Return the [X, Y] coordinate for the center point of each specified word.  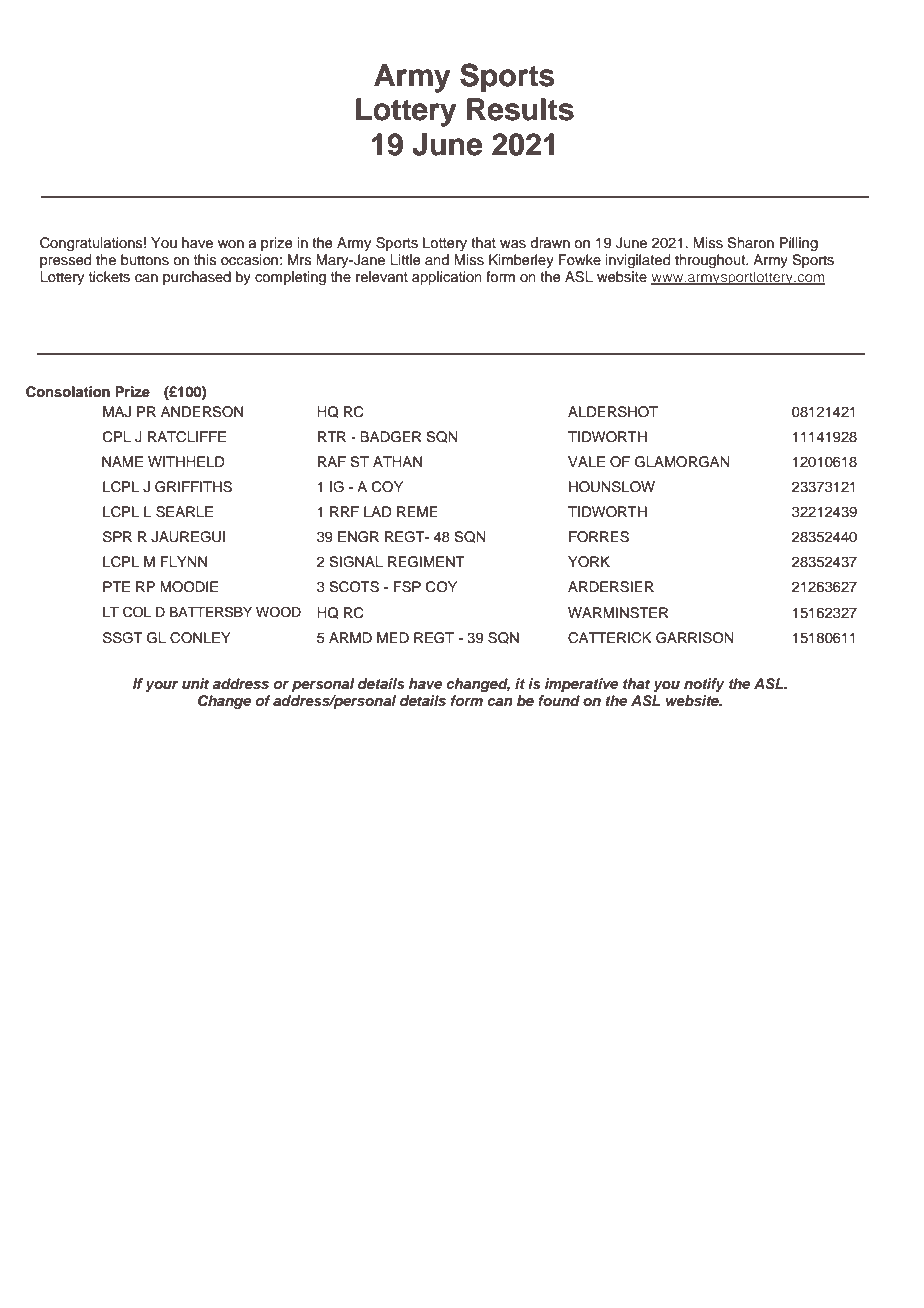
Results [520, 109]
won [231, 244]
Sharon [750, 243]
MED [393, 637]
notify [704, 685]
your [161, 686]
